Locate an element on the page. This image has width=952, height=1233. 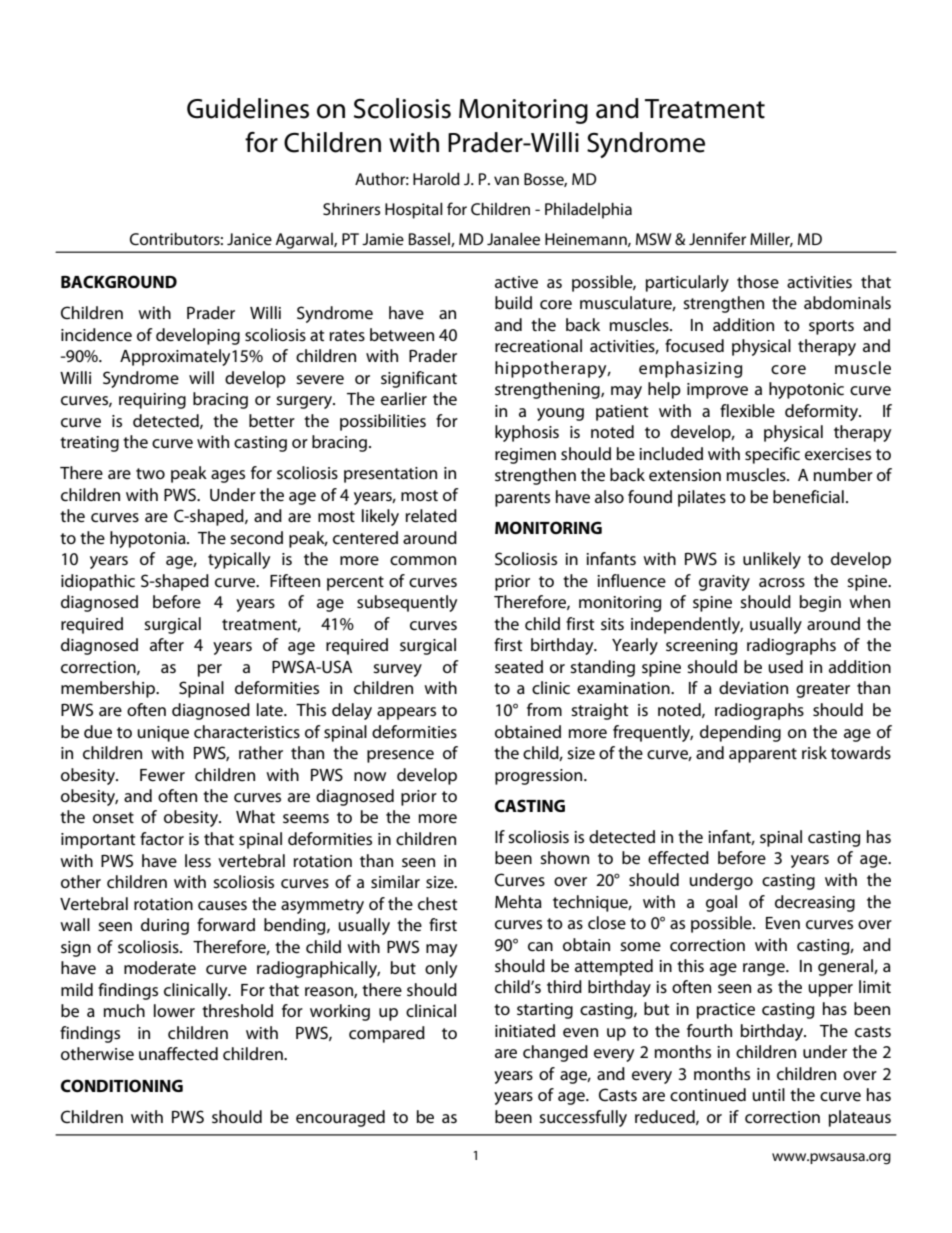
Guidelines is located at coordinates (248, 108).
